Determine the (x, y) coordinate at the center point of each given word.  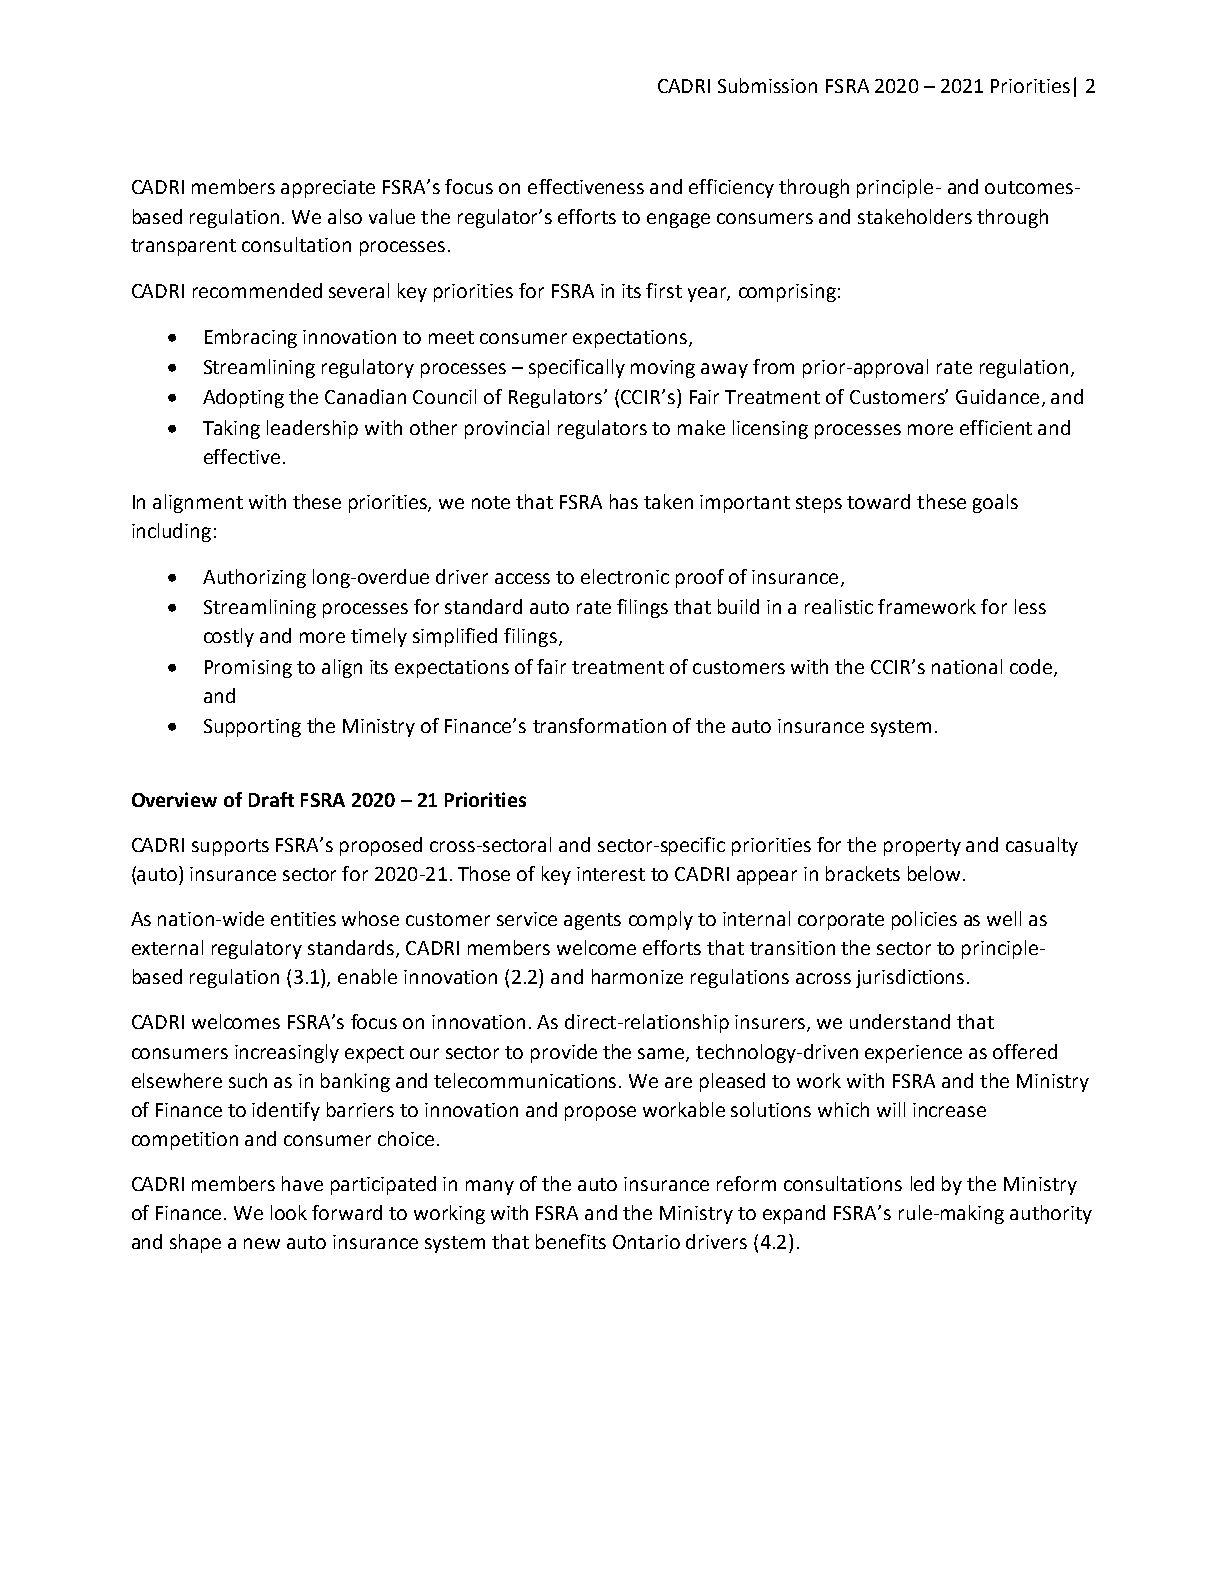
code (1032, 667)
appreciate (328, 189)
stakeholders (915, 216)
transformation (599, 725)
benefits (571, 1241)
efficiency (731, 188)
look (289, 1212)
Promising (248, 669)
